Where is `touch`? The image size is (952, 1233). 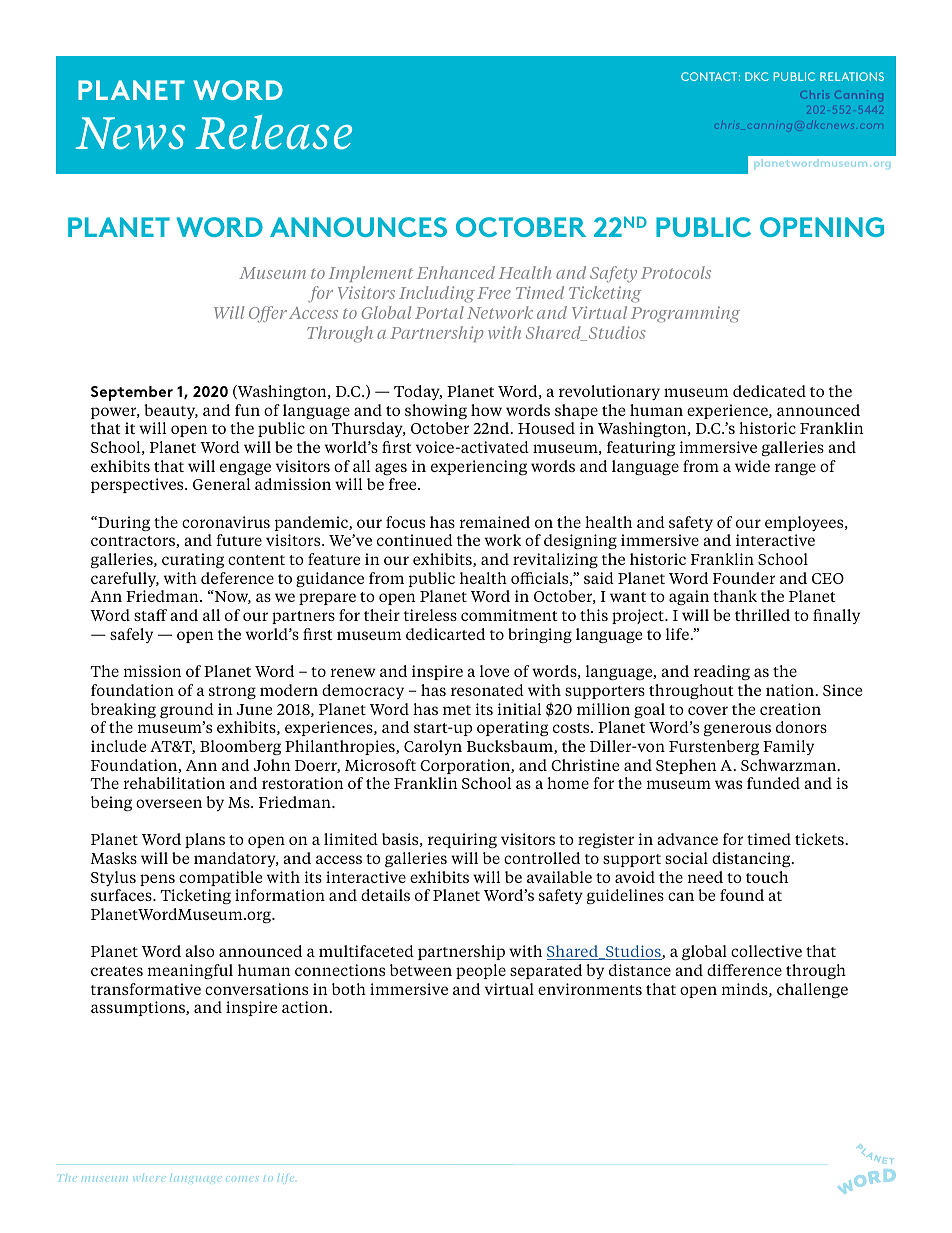
touch is located at coordinates (767, 877).
